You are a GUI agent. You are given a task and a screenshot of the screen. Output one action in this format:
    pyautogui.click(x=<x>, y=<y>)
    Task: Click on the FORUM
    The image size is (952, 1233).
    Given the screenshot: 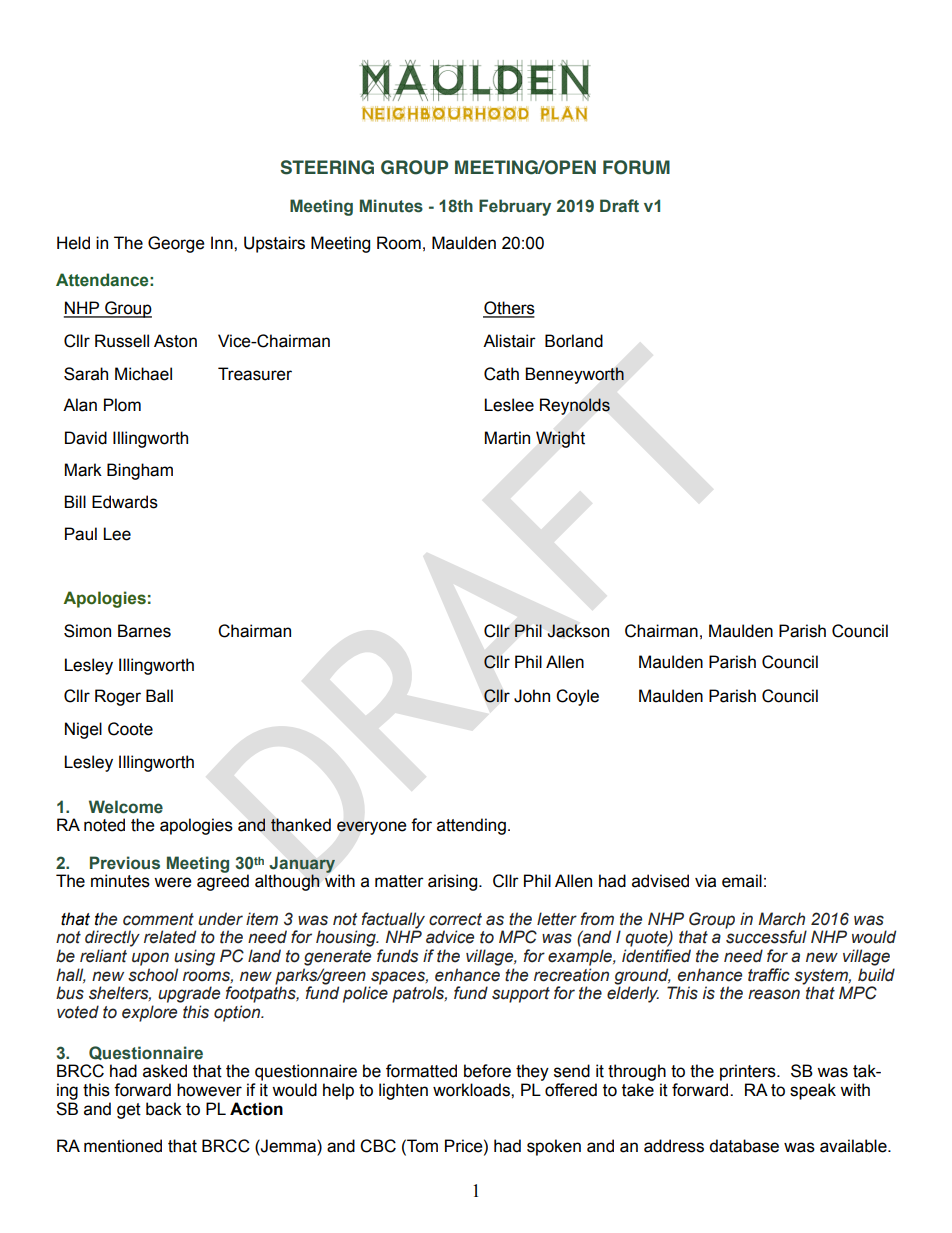 What is the action you would take?
    pyautogui.click(x=636, y=167)
